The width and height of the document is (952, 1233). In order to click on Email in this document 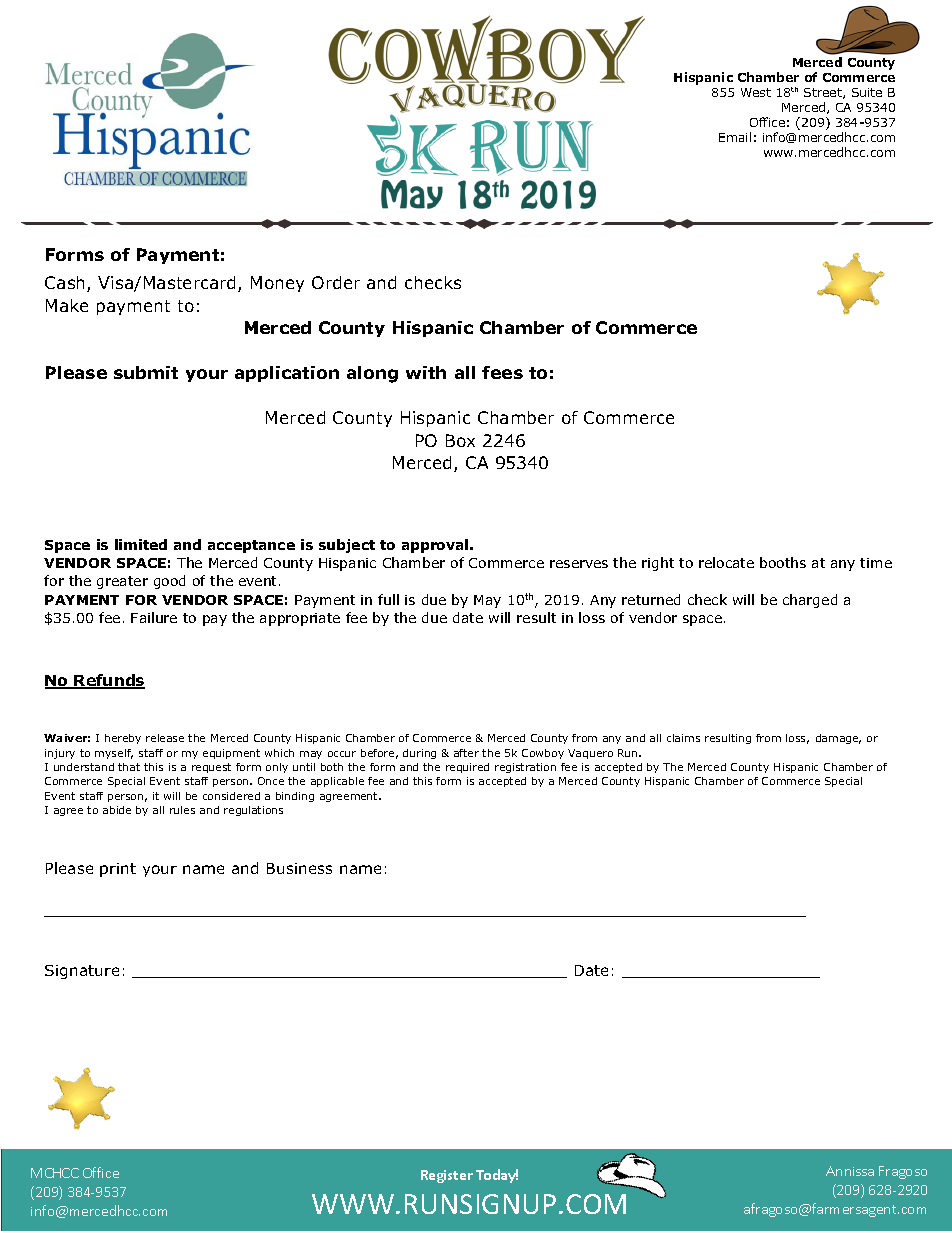, I will do `click(735, 137)`.
